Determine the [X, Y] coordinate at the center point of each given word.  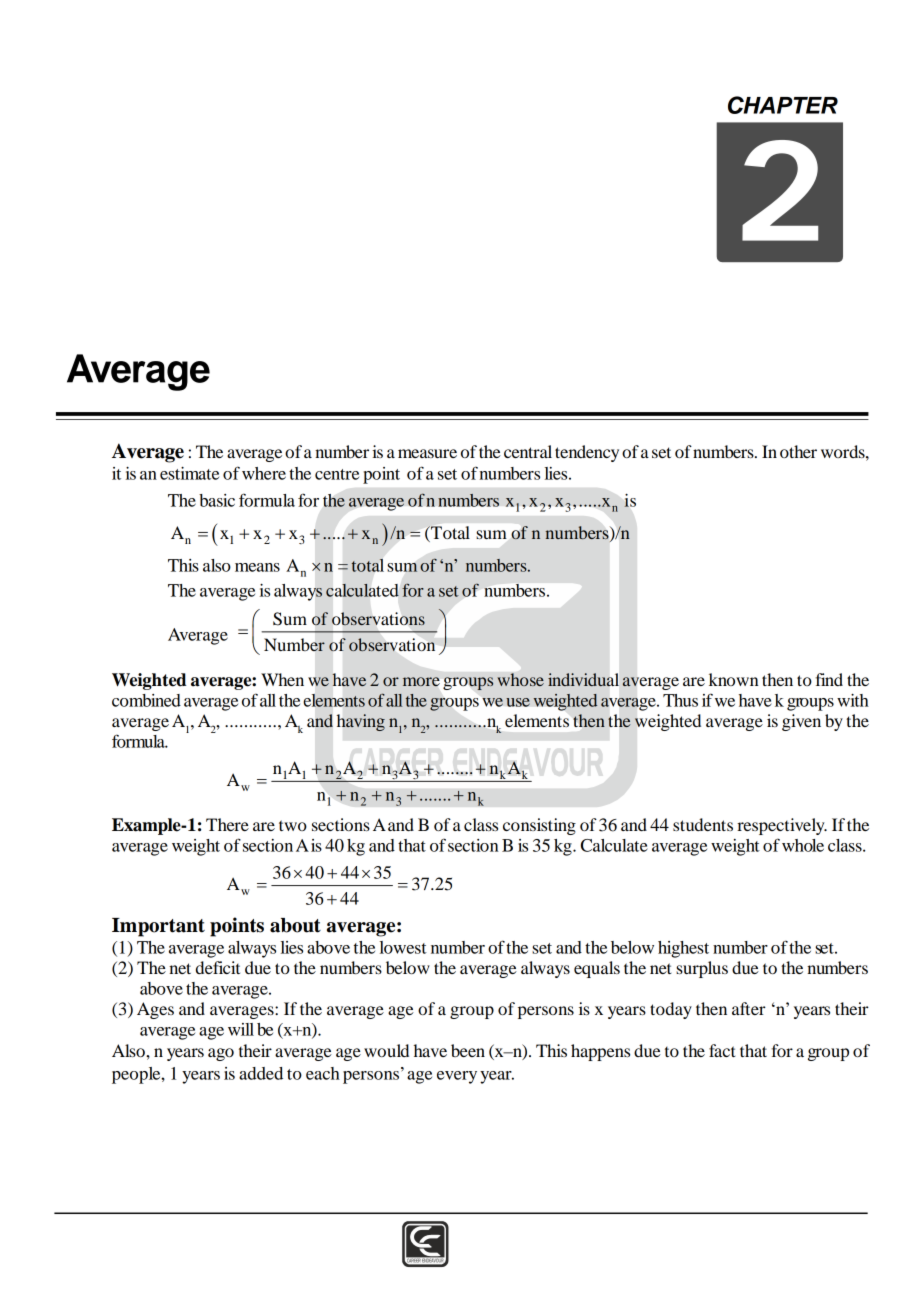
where [264, 473]
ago [221, 1054]
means [257, 567]
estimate [189, 473]
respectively [782, 826]
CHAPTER [783, 105]
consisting [539, 826]
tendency [587, 453]
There [227, 824]
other [798, 451]
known [734, 679]
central [528, 451]
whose [520, 679]
